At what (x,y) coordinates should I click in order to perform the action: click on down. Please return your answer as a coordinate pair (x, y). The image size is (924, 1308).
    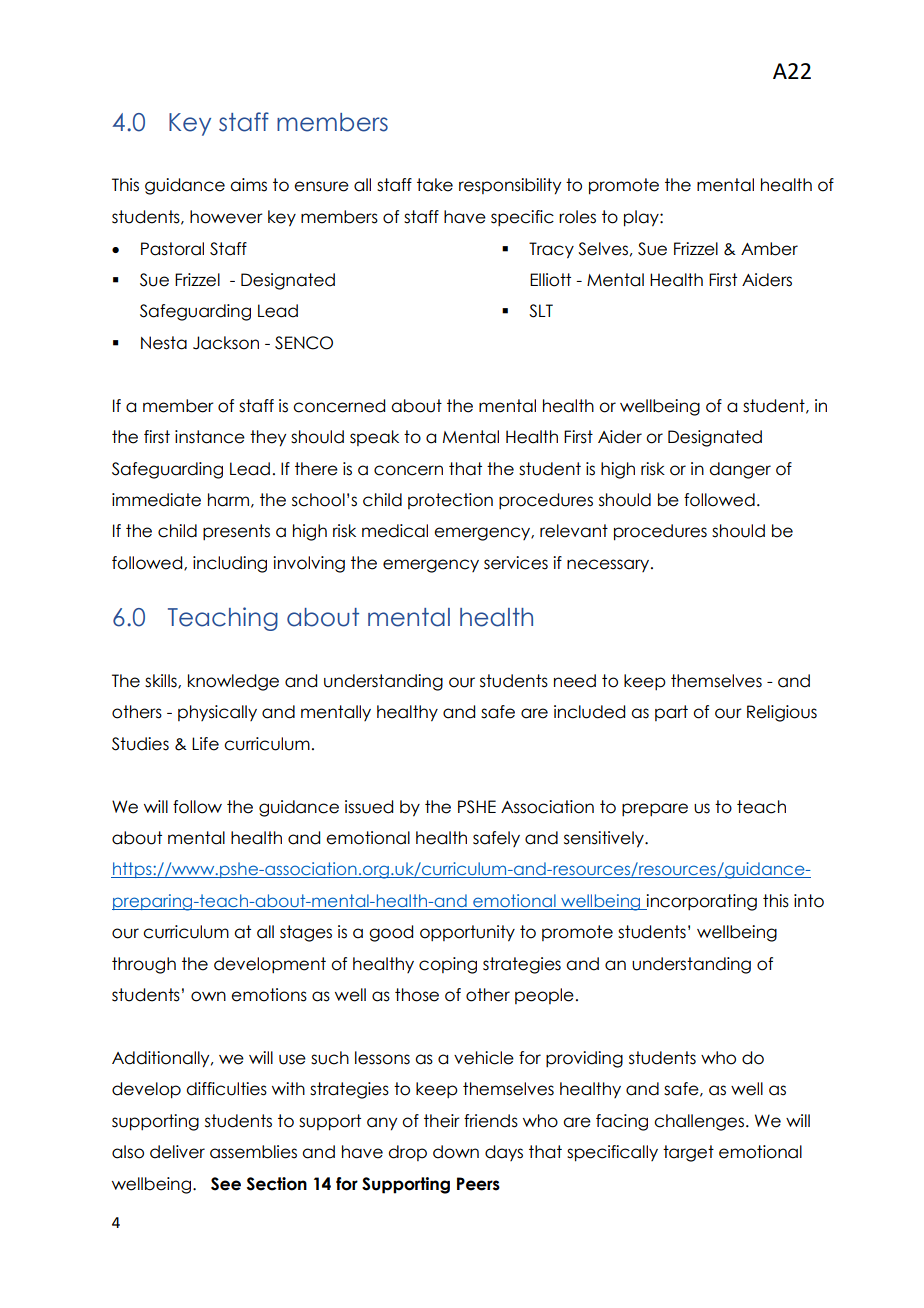
    Looking at the image, I should click on (456, 1152).
